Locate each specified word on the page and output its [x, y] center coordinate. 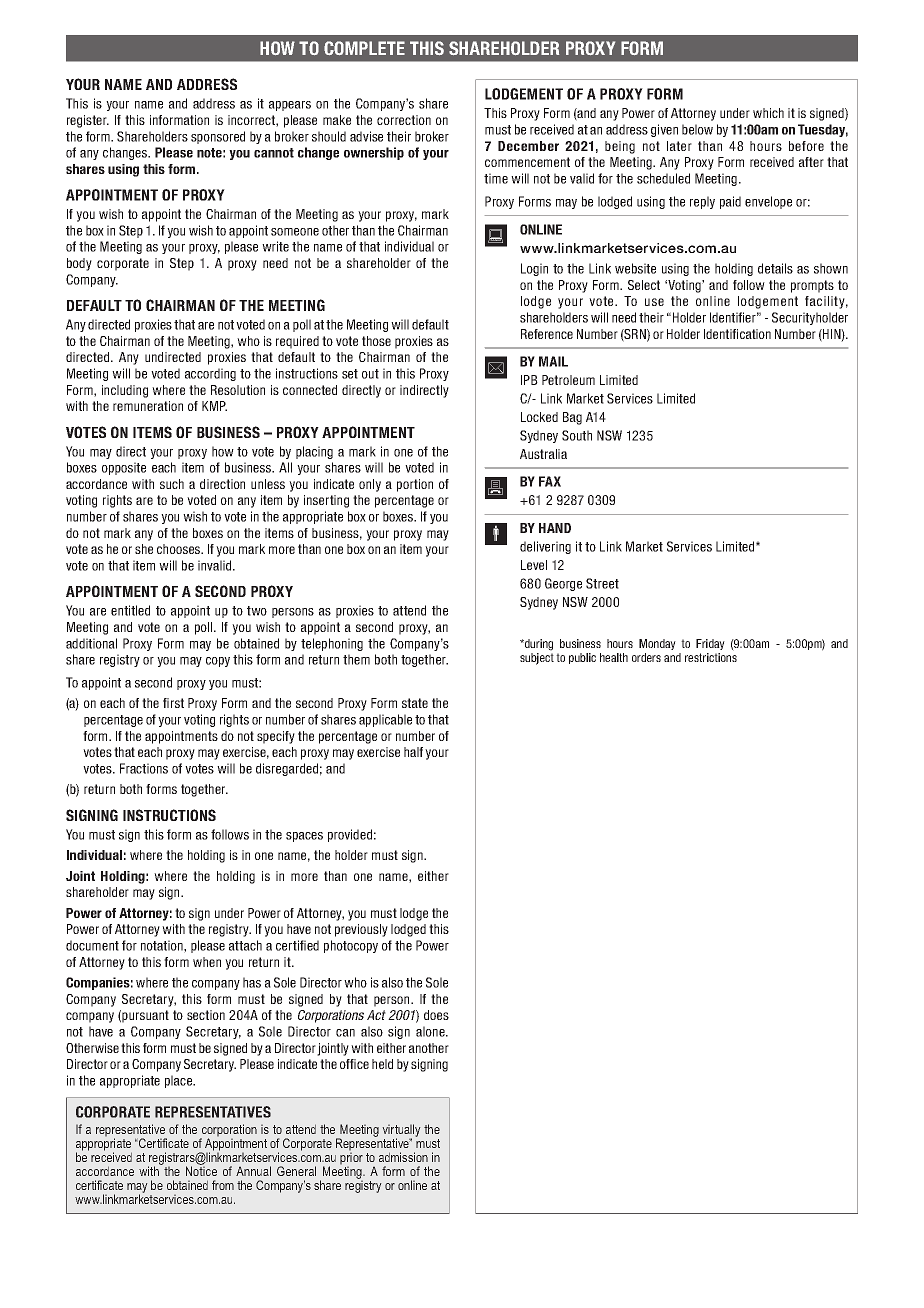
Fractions [144, 768]
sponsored [218, 137]
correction [404, 120]
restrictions [711, 657]
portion [415, 485]
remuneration [148, 406]
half [413, 752]
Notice [201, 1170]
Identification [737, 334]
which [768, 113]
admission [403, 1157]
